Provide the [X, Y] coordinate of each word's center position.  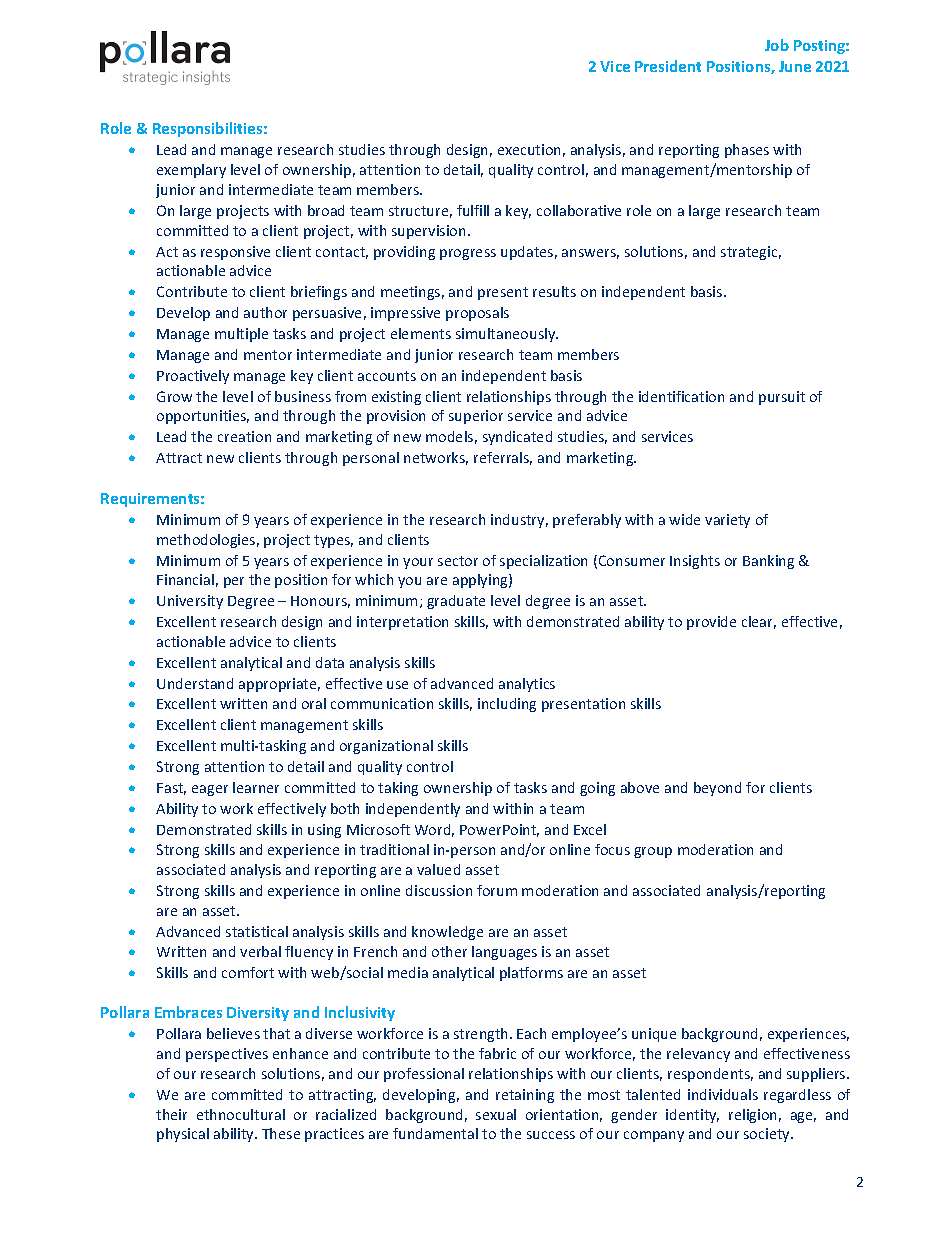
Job [777, 45]
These [281, 1133]
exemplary [191, 171]
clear [759, 622]
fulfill [473, 210]
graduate [456, 602]
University [190, 602]
